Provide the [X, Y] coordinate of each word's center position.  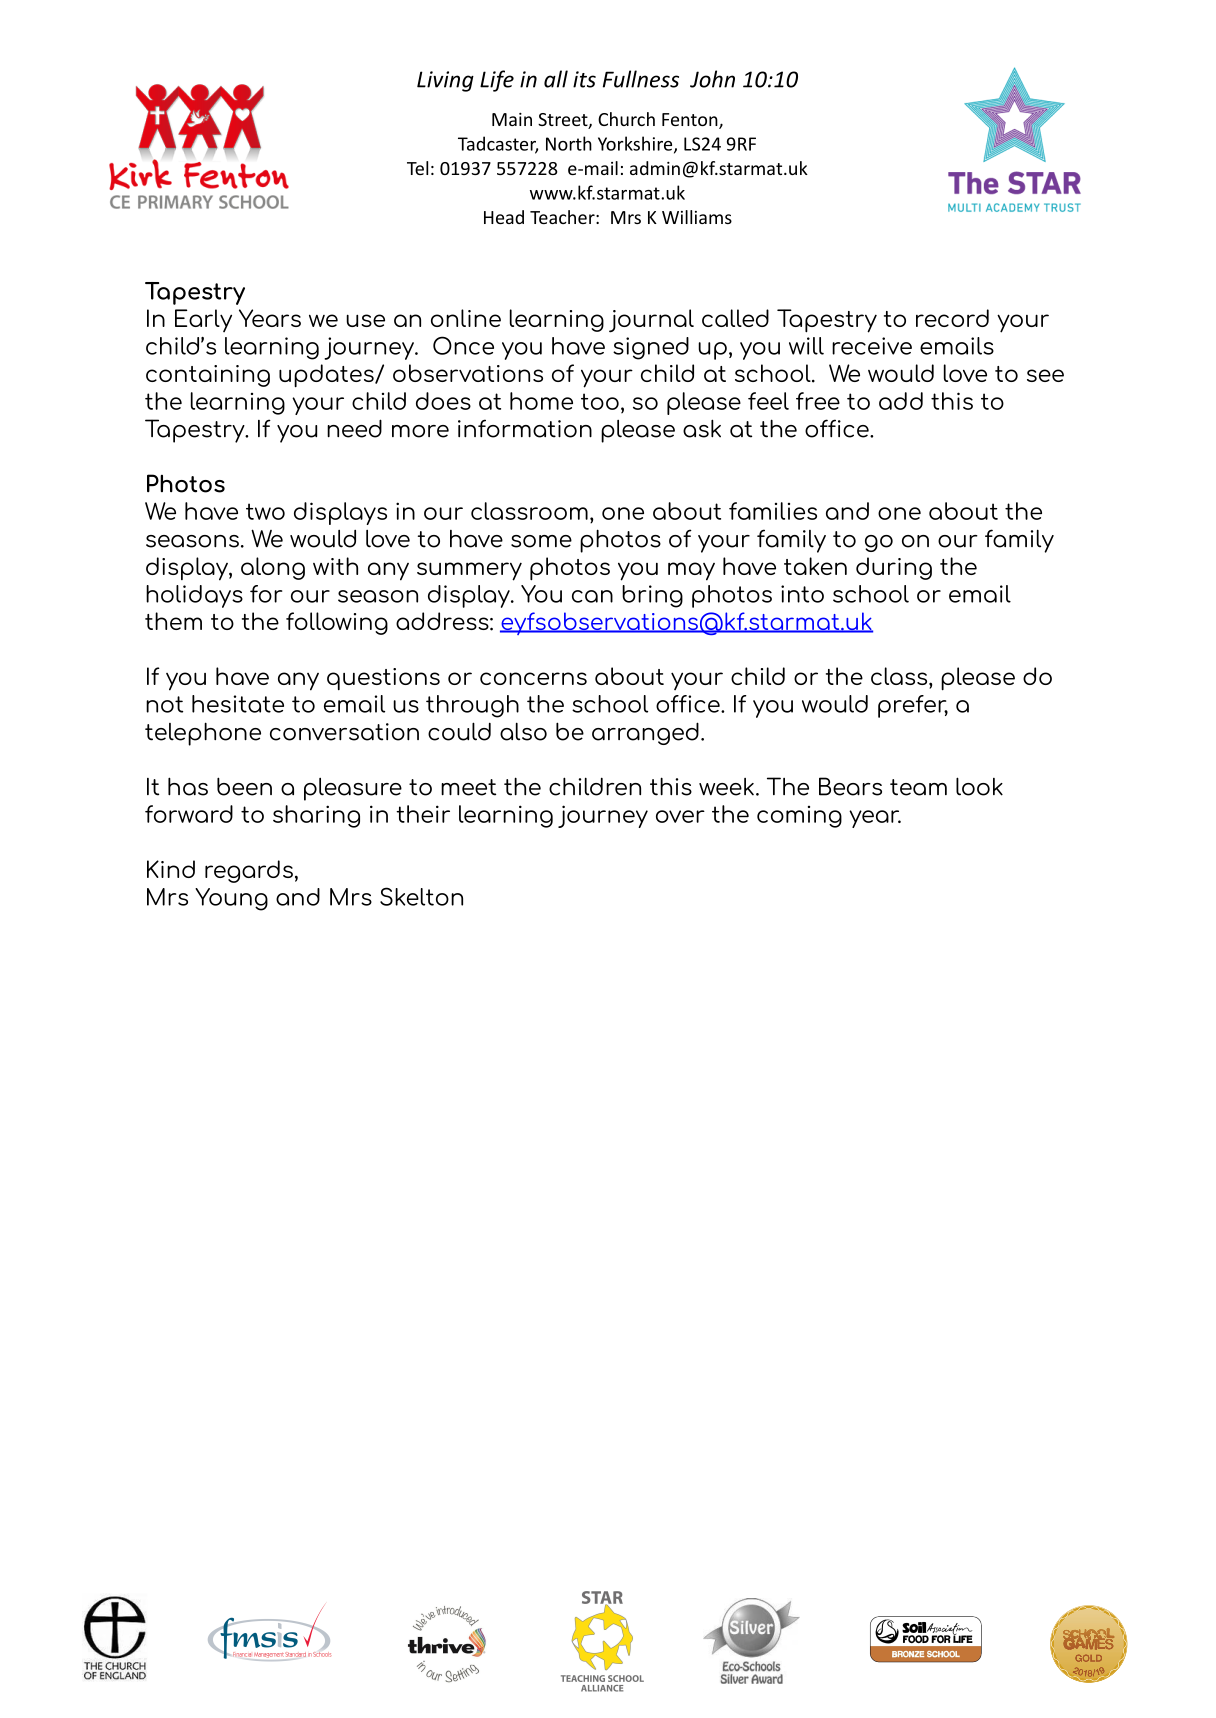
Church [626, 119]
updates [327, 375]
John [712, 79]
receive [872, 346]
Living [445, 81]
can [592, 596]
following [337, 623]
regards [249, 871]
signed [651, 348]
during [894, 568]
